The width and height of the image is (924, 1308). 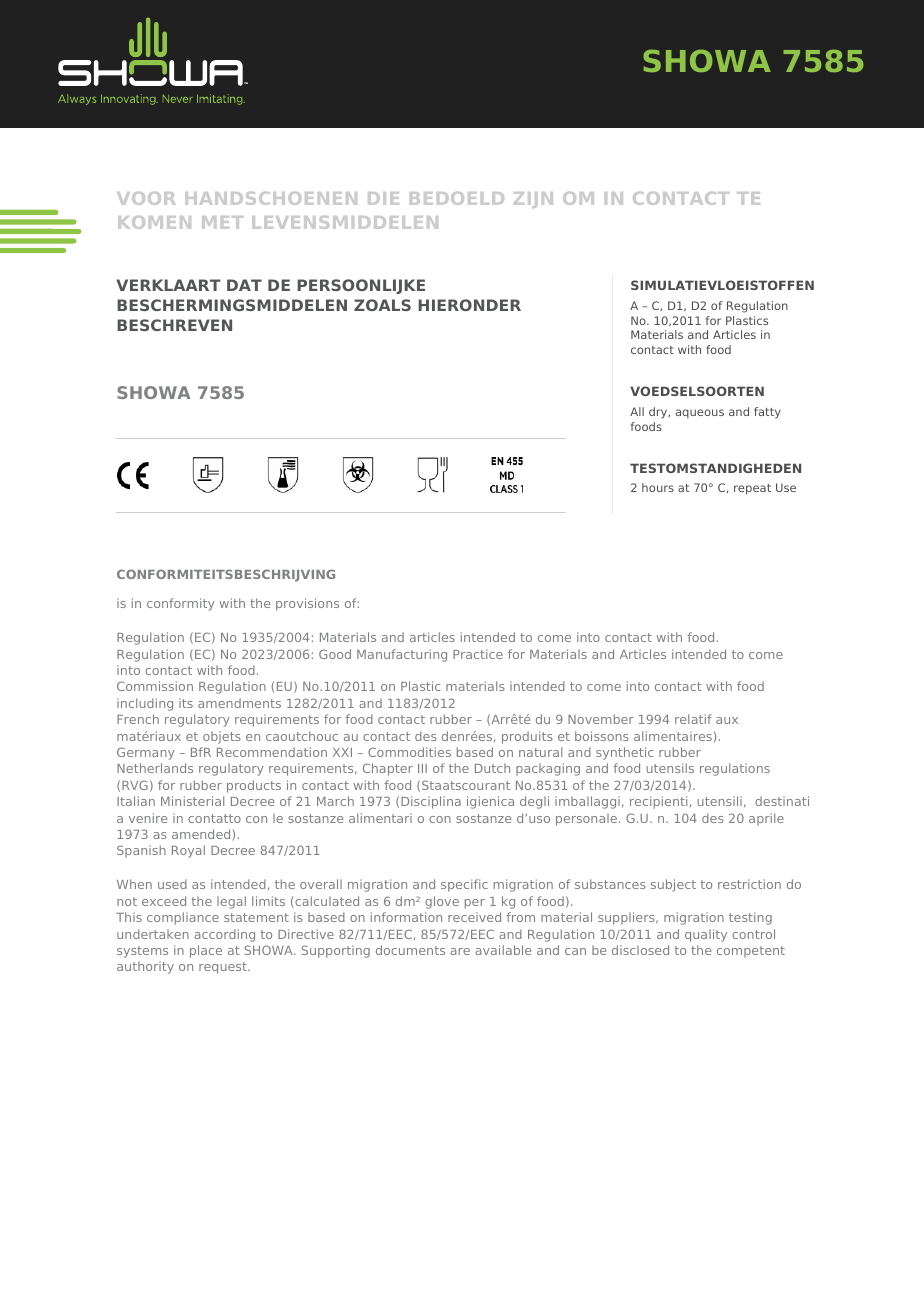 I want to click on utensils, so click(x=670, y=768).
